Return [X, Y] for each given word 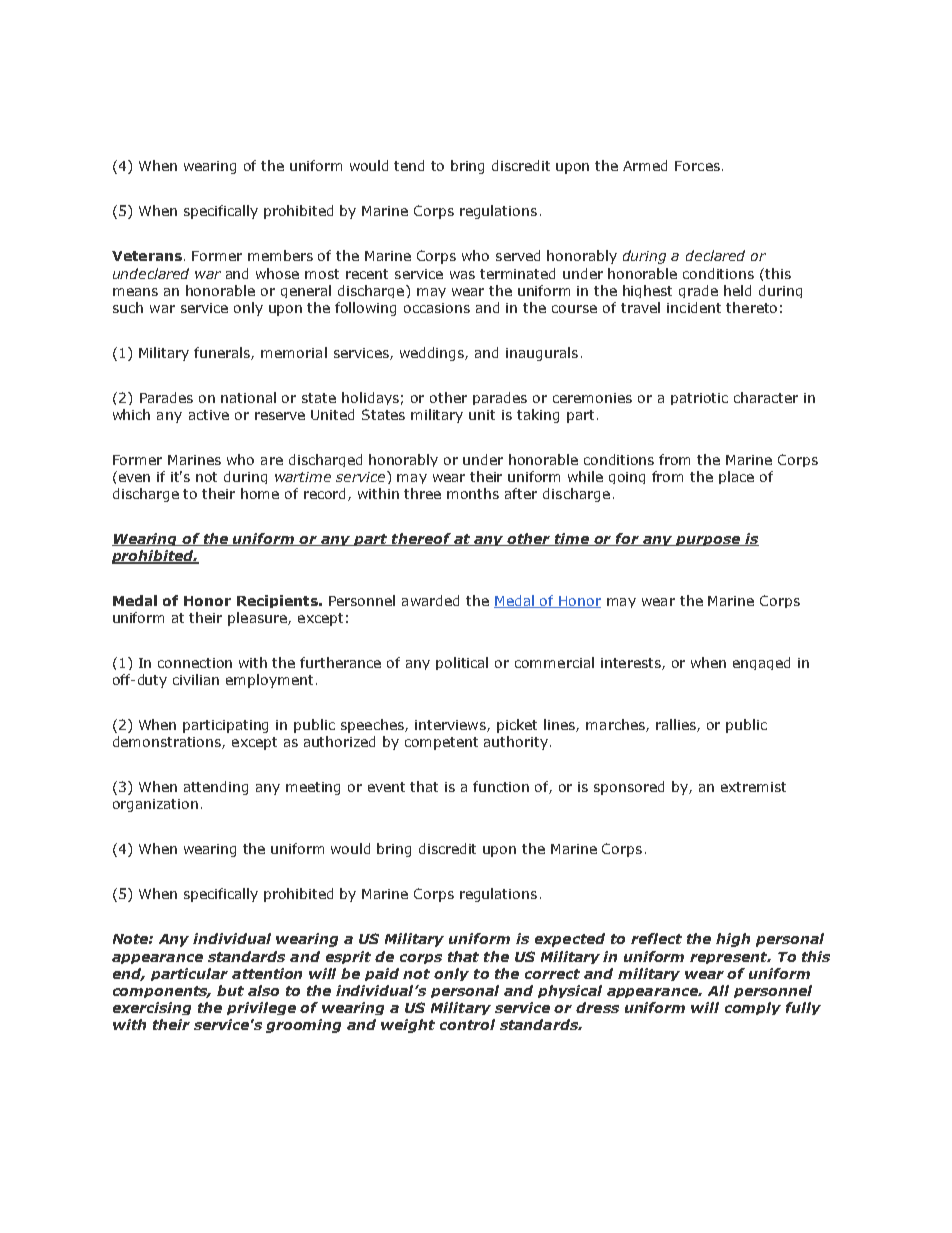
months [473, 493]
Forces [697, 166]
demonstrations [168, 742]
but [230, 990]
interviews [451, 726]
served [518, 255]
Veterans [147, 256]
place [736, 477]
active [209, 415]
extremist [753, 787]
